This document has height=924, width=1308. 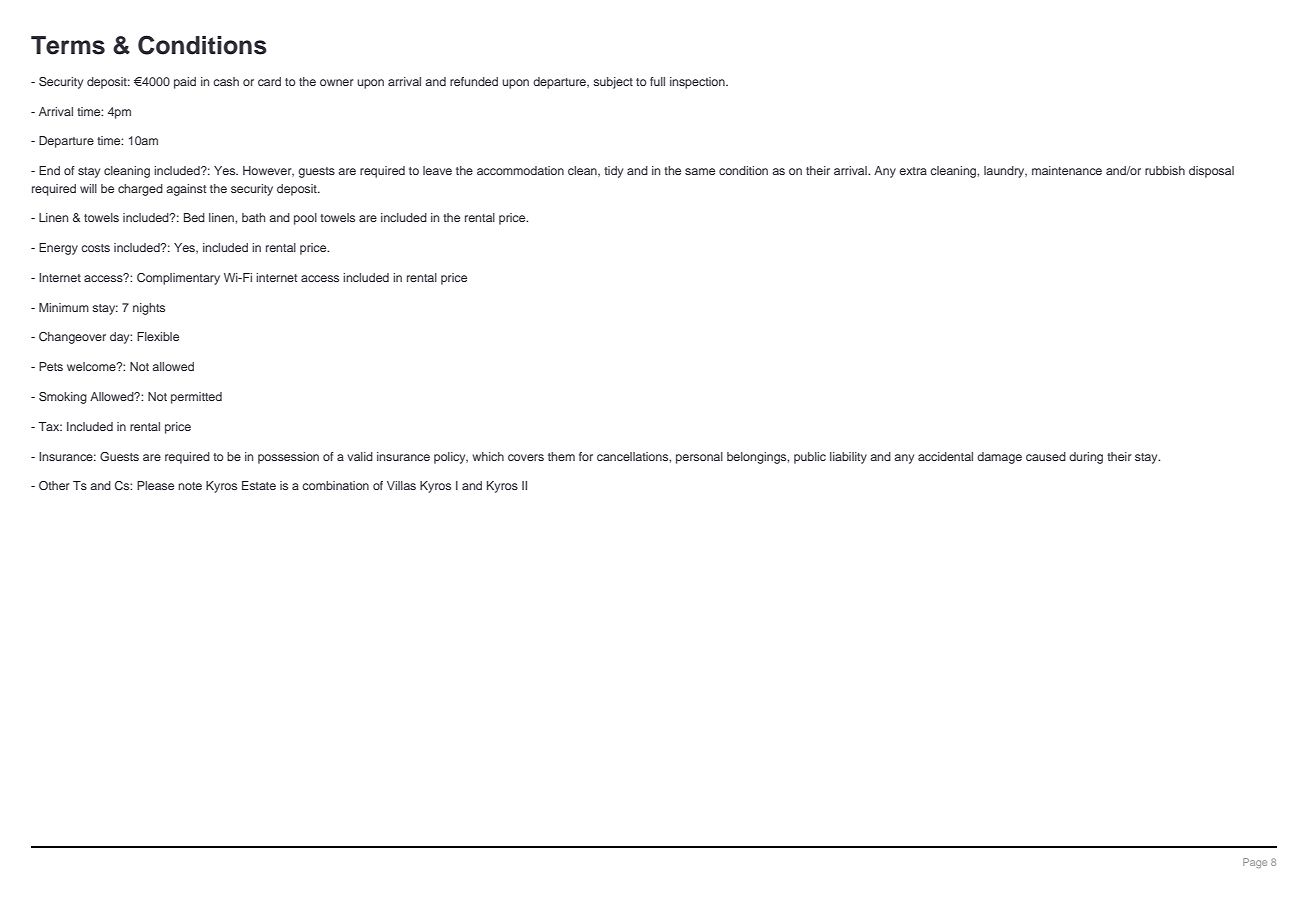 What do you see at coordinates (1067, 170) in the document?
I see `maintenance` at bounding box center [1067, 170].
